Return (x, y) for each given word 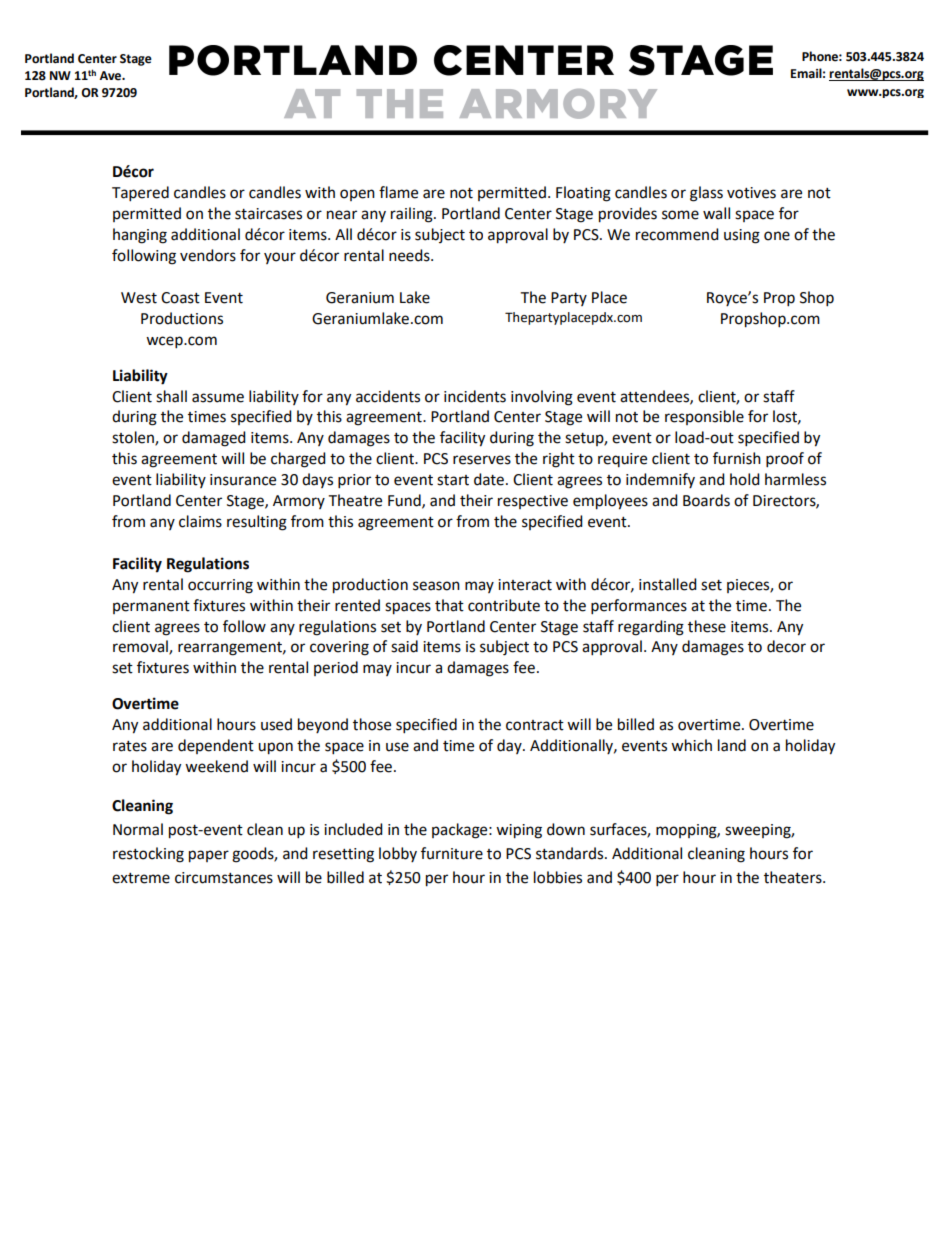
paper (209, 856)
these (707, 626)
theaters (794, 877)
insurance (243, 480)
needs (410, 255)
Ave (111, 76)
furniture (452, 853)
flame (398, 192)
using (742, 236)
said (404, 646)
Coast (180, 298)
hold (745, 479)
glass (706, 194)
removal (141, 647)
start (453, 480)
